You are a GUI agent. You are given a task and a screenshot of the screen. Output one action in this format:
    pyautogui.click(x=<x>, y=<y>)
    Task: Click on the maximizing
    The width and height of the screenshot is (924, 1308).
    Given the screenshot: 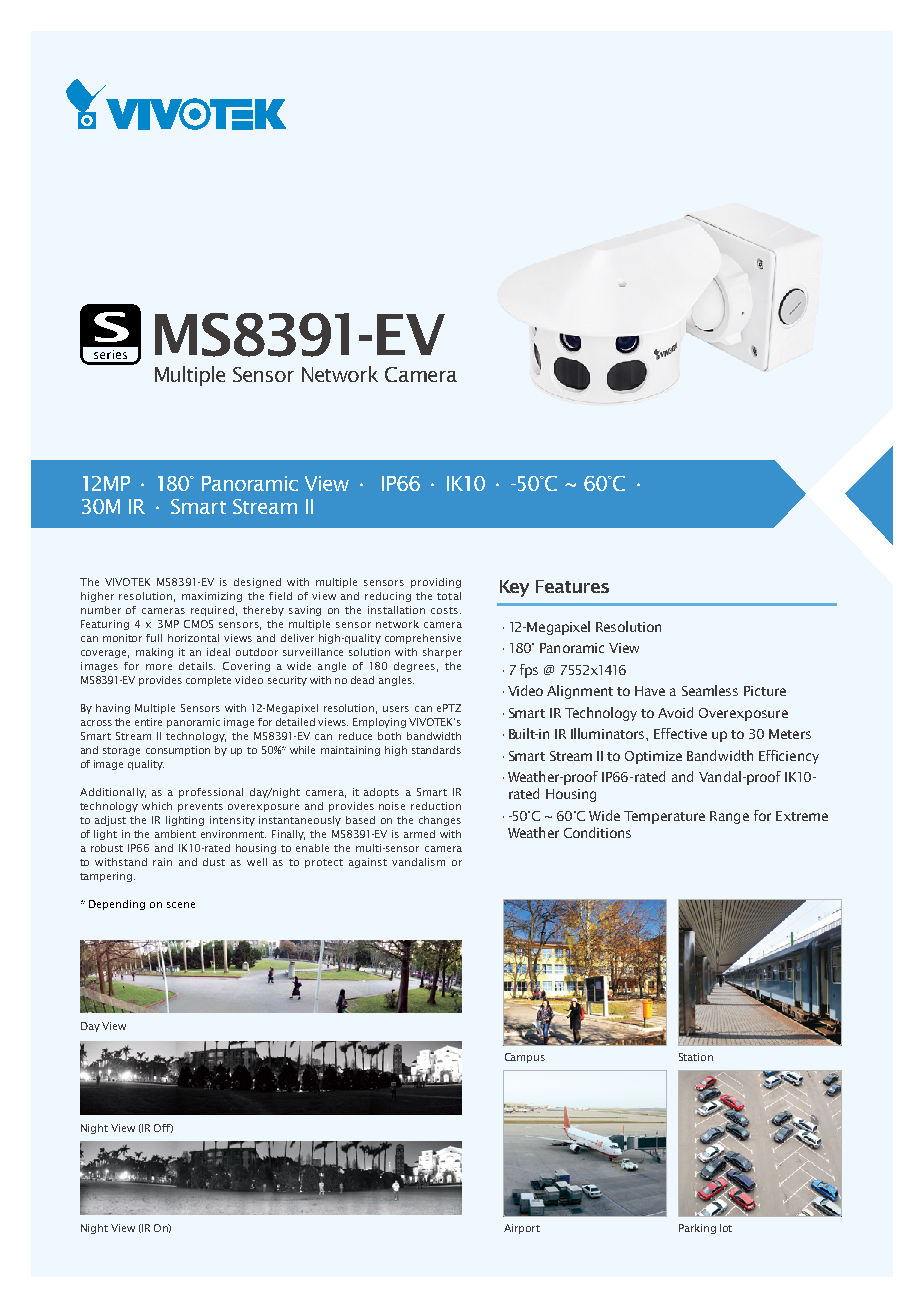 What is the action you would take?
    pyautogui.click(x=212, y=597)
